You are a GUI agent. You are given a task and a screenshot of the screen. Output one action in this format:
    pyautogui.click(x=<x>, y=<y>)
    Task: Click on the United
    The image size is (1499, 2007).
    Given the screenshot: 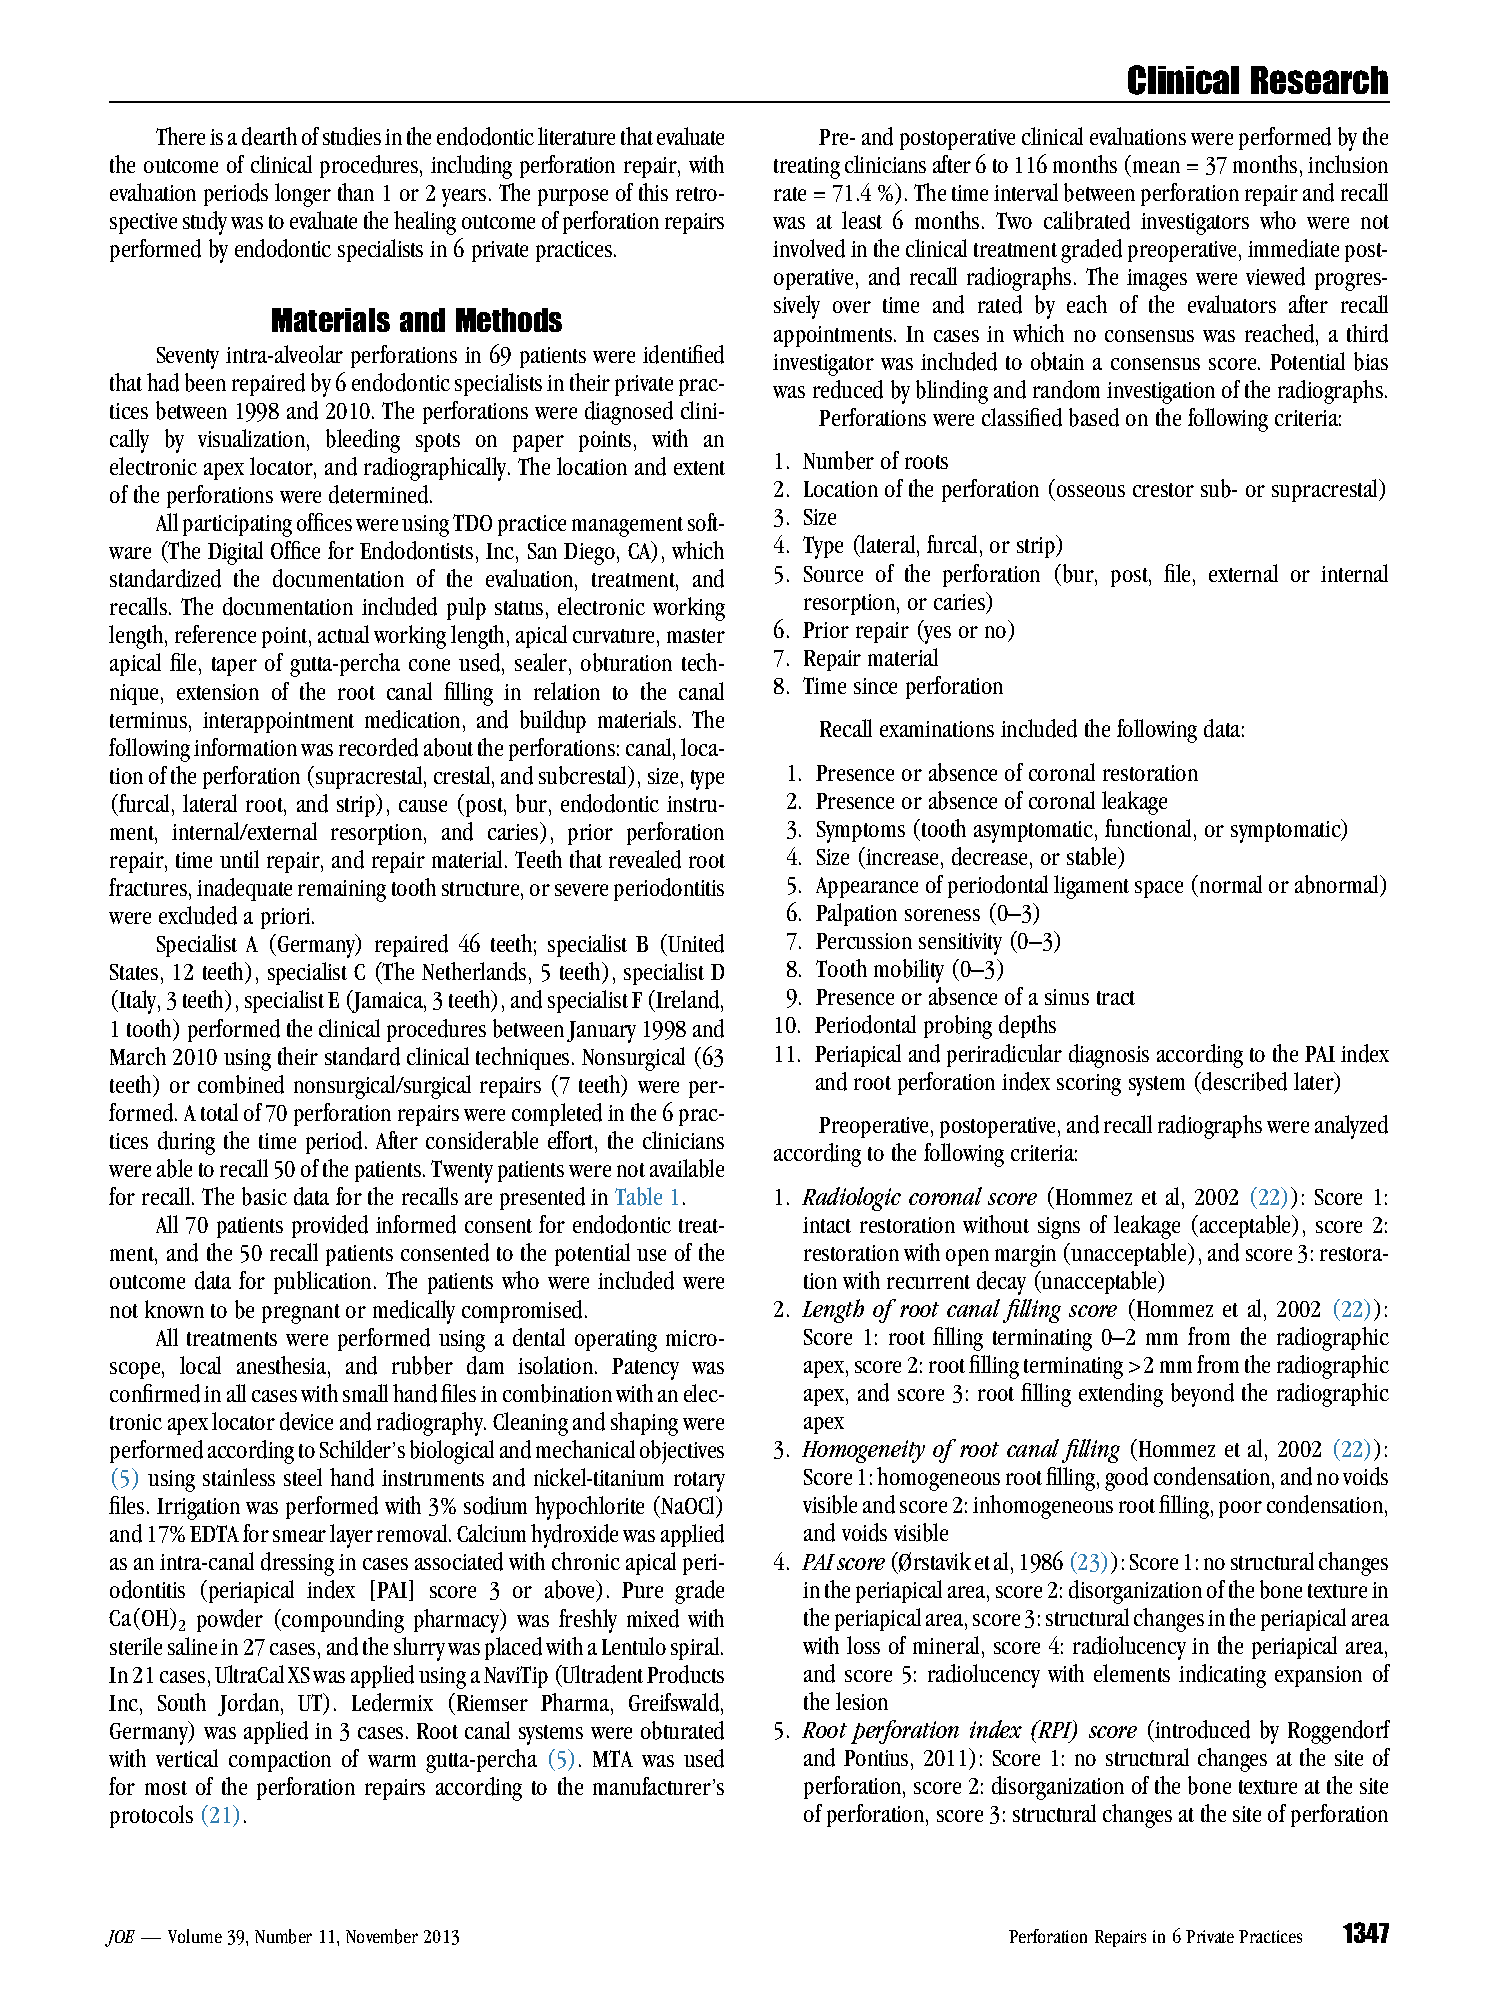 What is the action you would take?
    pyautogui.click(x=696, y=943)
